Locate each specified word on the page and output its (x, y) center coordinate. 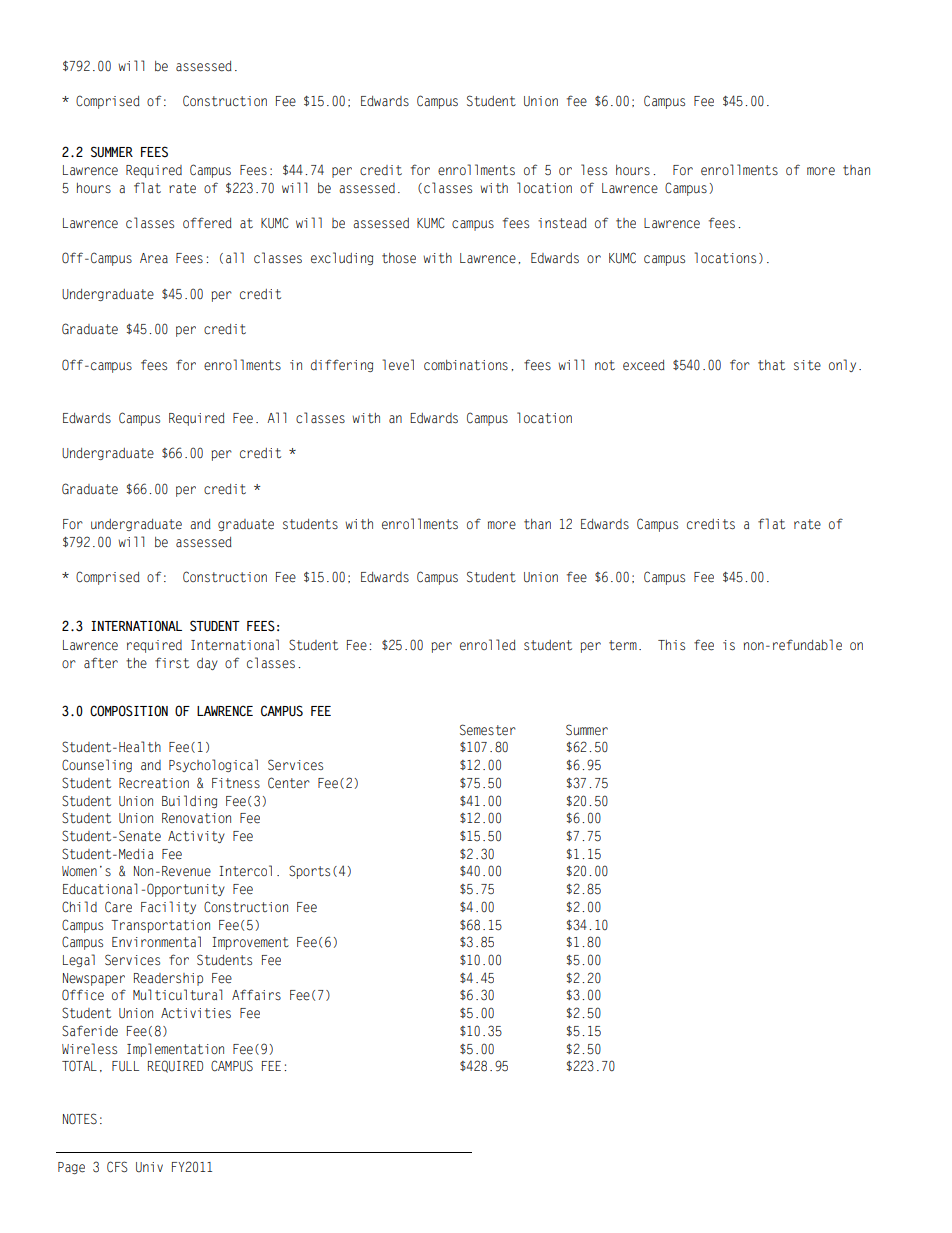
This (671, 645)
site (807, 365)
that (771, 365)
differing (342, 365)
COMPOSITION (129, 711)
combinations (466, 365)
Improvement (250, 943)
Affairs (256, 994)
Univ (149, 1167)
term (623, 645)
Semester (488, 730)
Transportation (160, 926)
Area (154, 258)
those (399, 258)
